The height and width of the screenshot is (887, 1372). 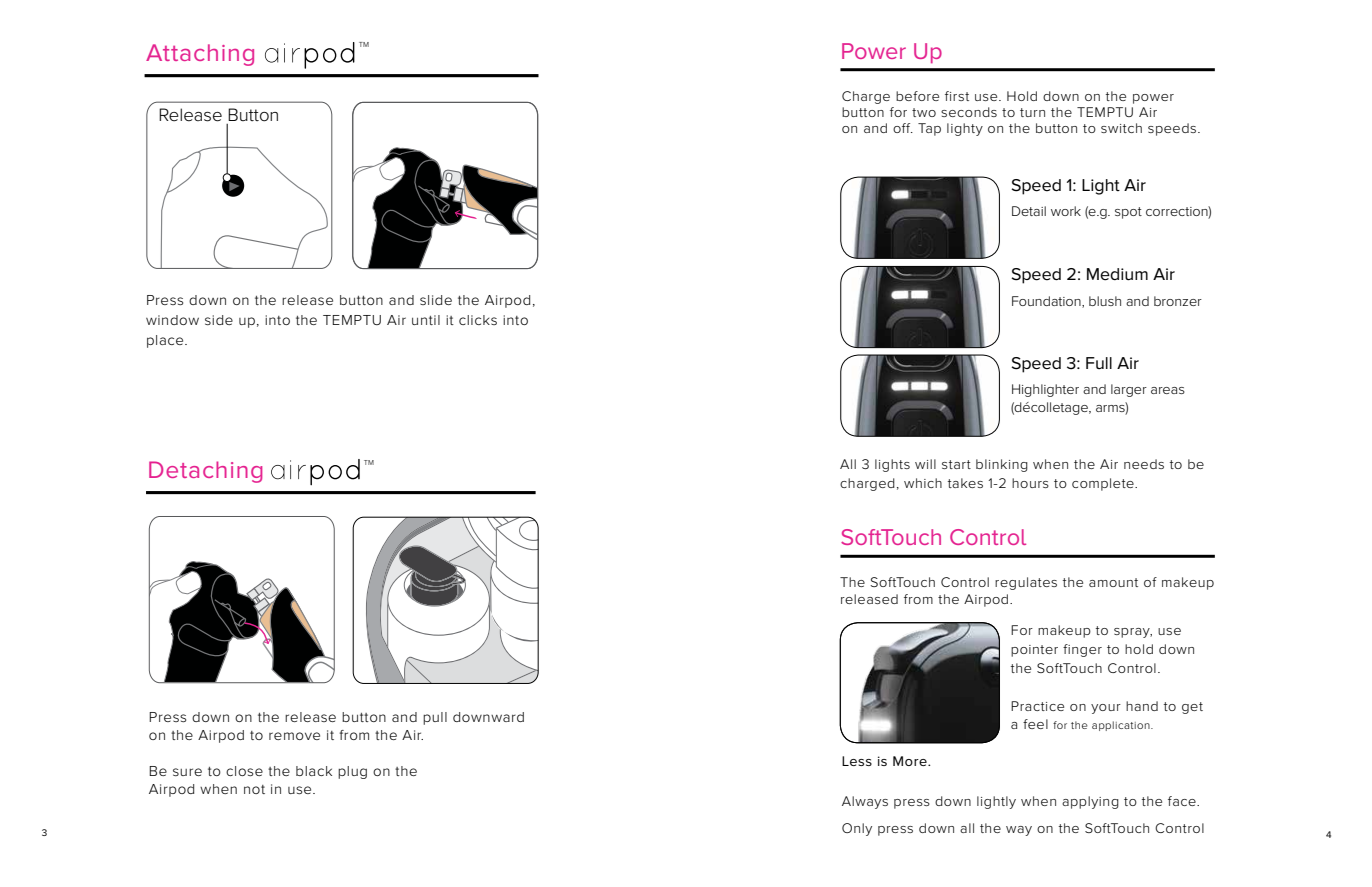 What do you see at coordinates (435, 718) in the screenshot?
I see `pull` at bounding box center [435, 718].
